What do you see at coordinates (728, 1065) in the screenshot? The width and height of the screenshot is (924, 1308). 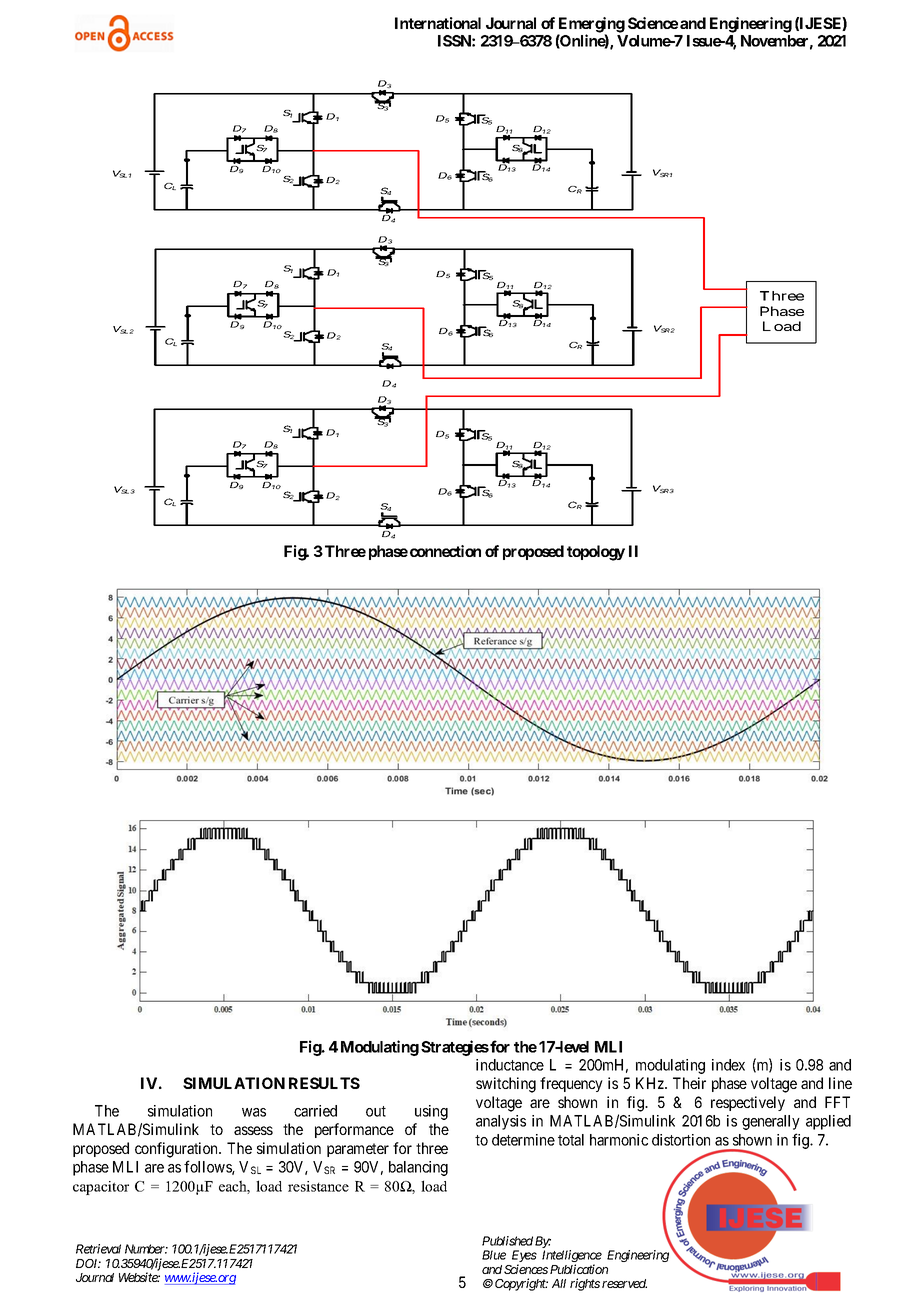 I see `index` at bounding box center [728, 1065].
